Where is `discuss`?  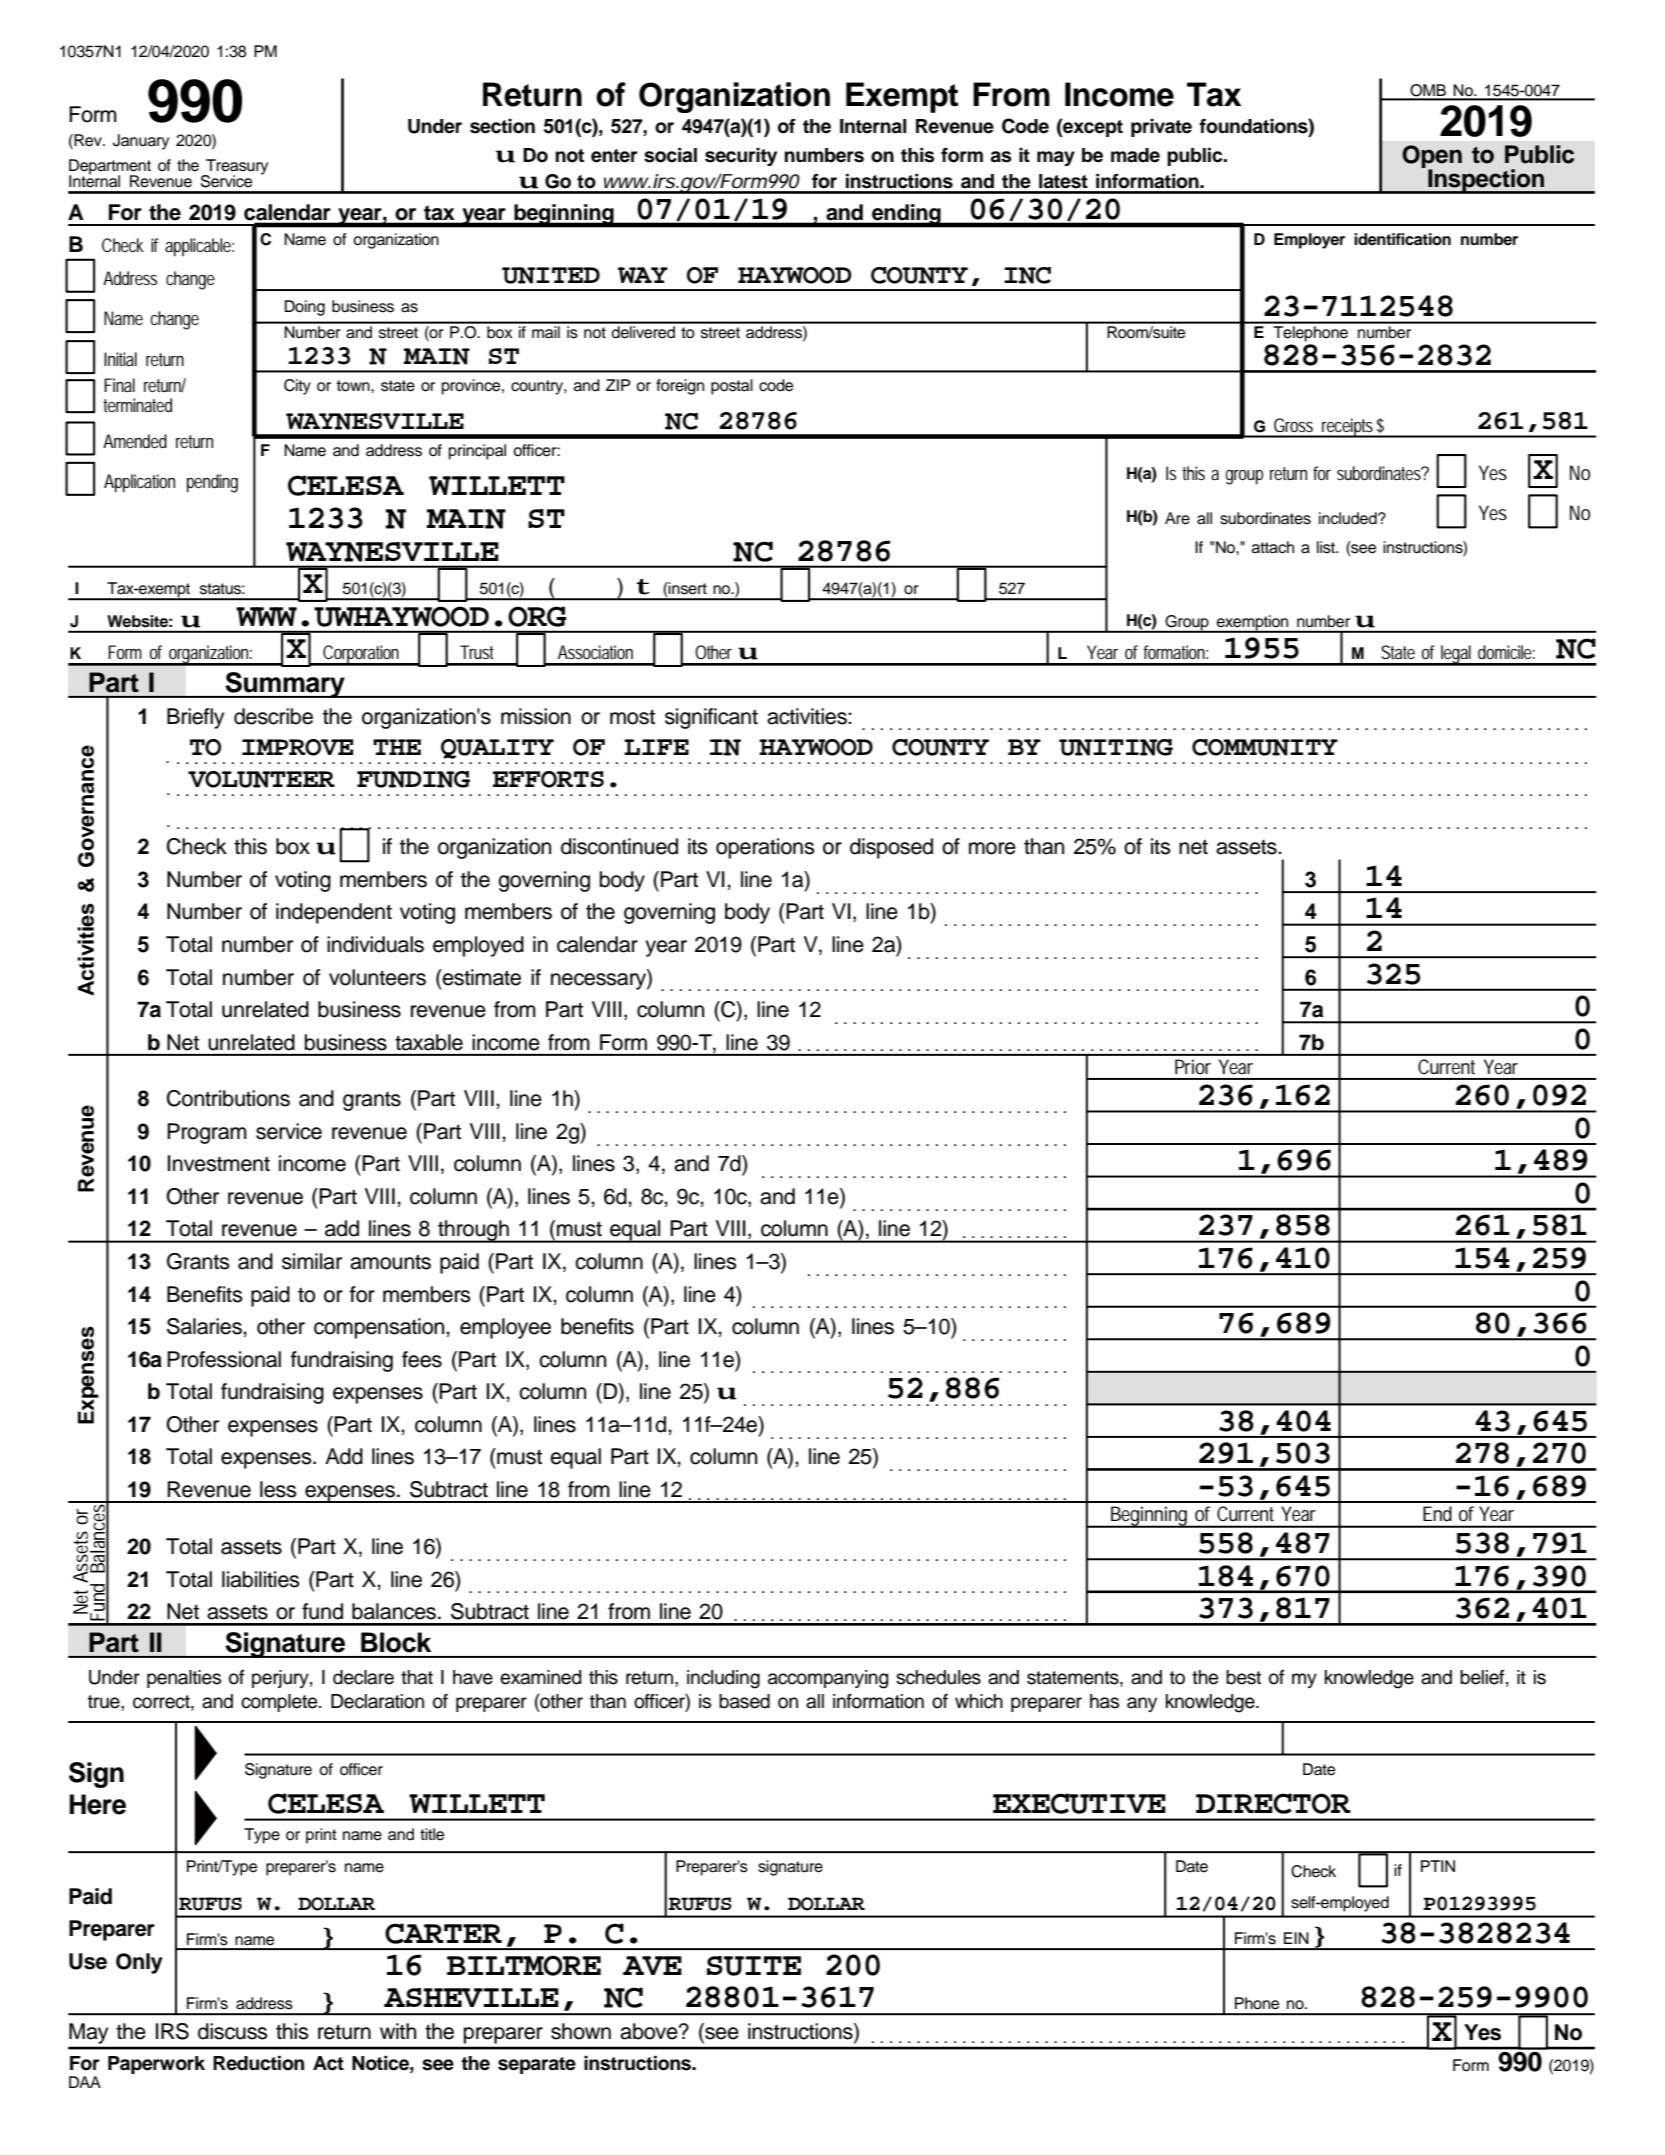
discuss is located at coordinates (233, 2031).
